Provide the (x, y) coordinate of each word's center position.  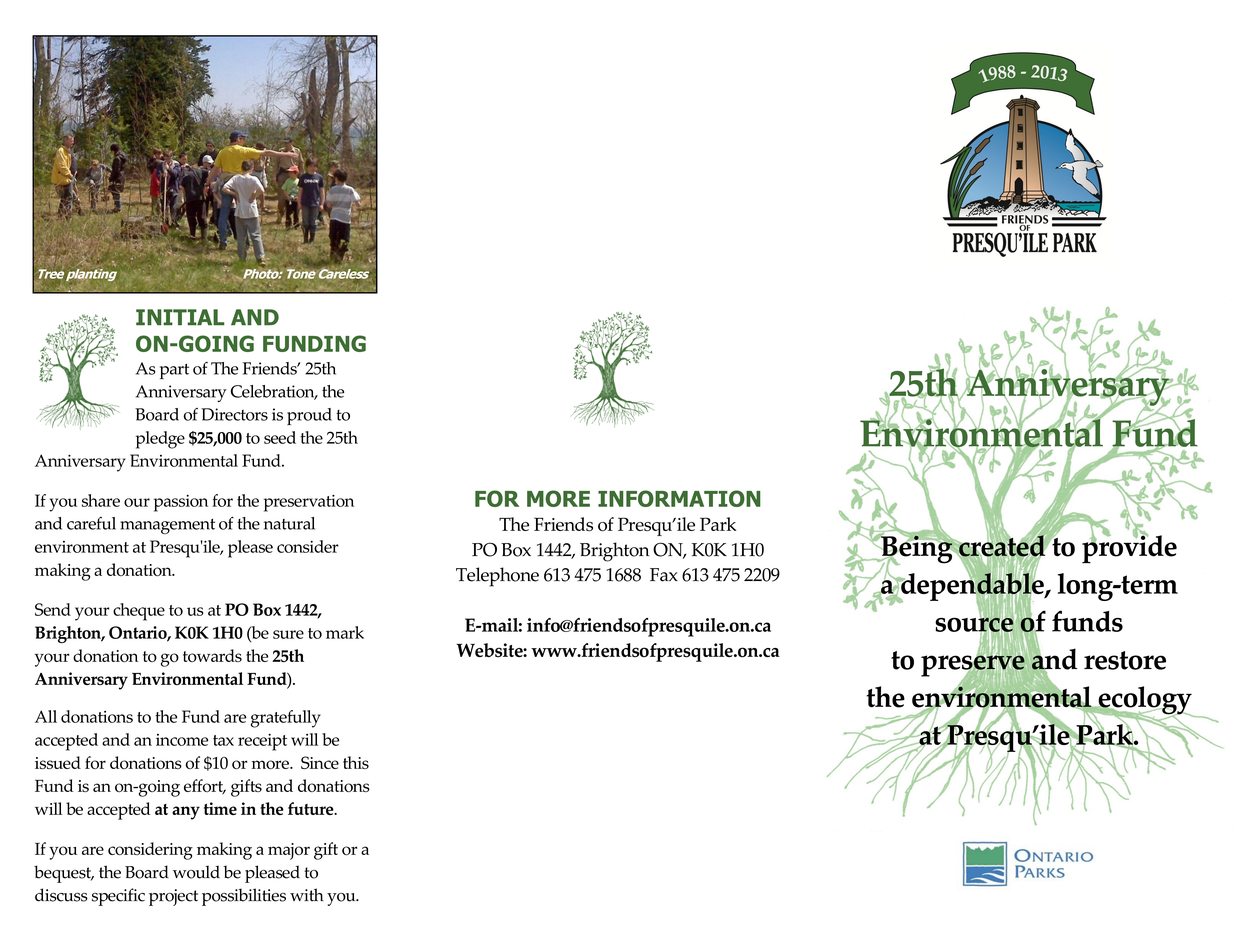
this (356, 762)
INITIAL (180, 317)
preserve (973, 666)
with (307, 895)
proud (309, 416)
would (196, 872)
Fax (664, 575)
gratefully (286, 719)
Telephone (497, 577)
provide (1129, 548)
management (167, 526)
